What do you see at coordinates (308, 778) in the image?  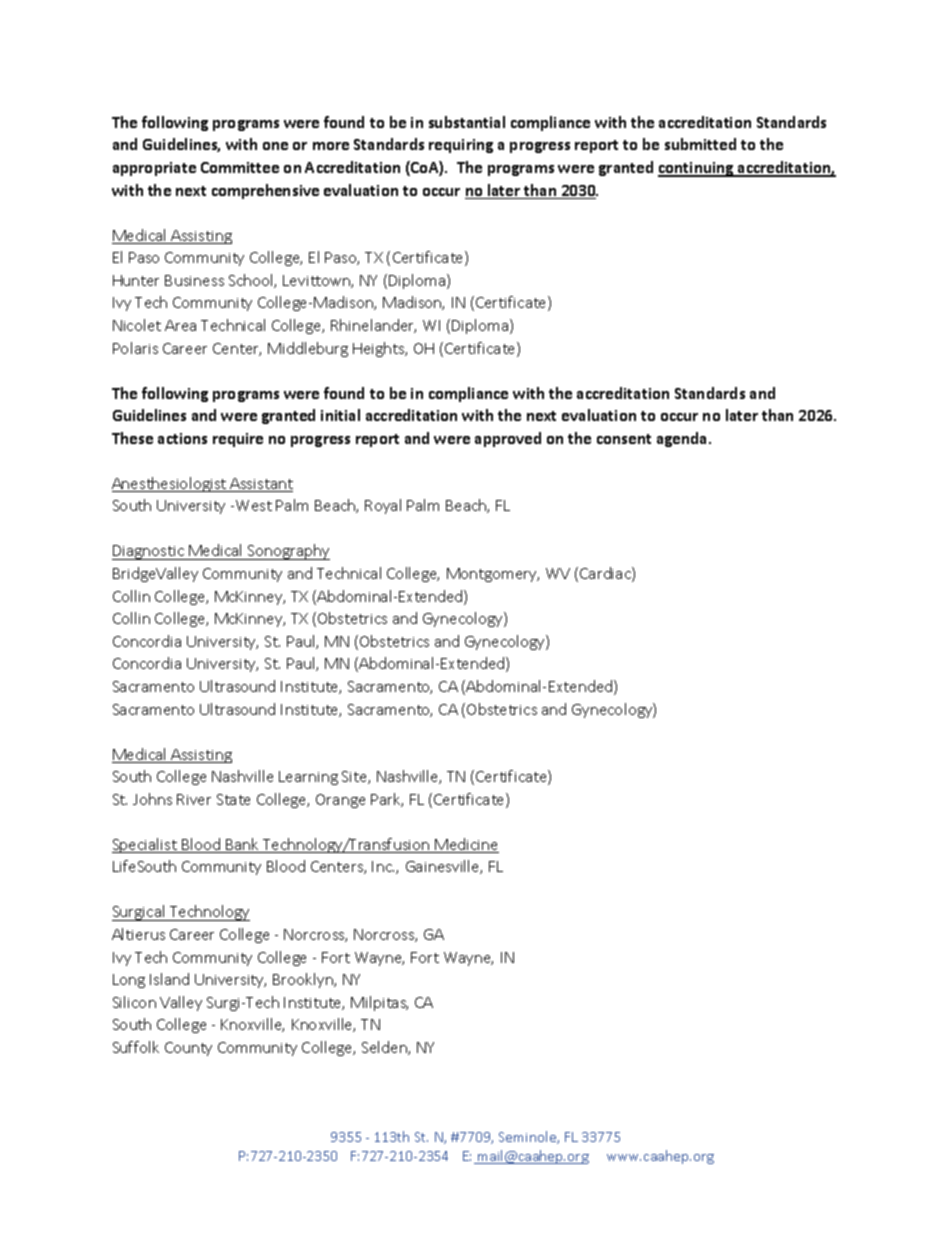 I see `Learning` at bounding box center [308, 778].
